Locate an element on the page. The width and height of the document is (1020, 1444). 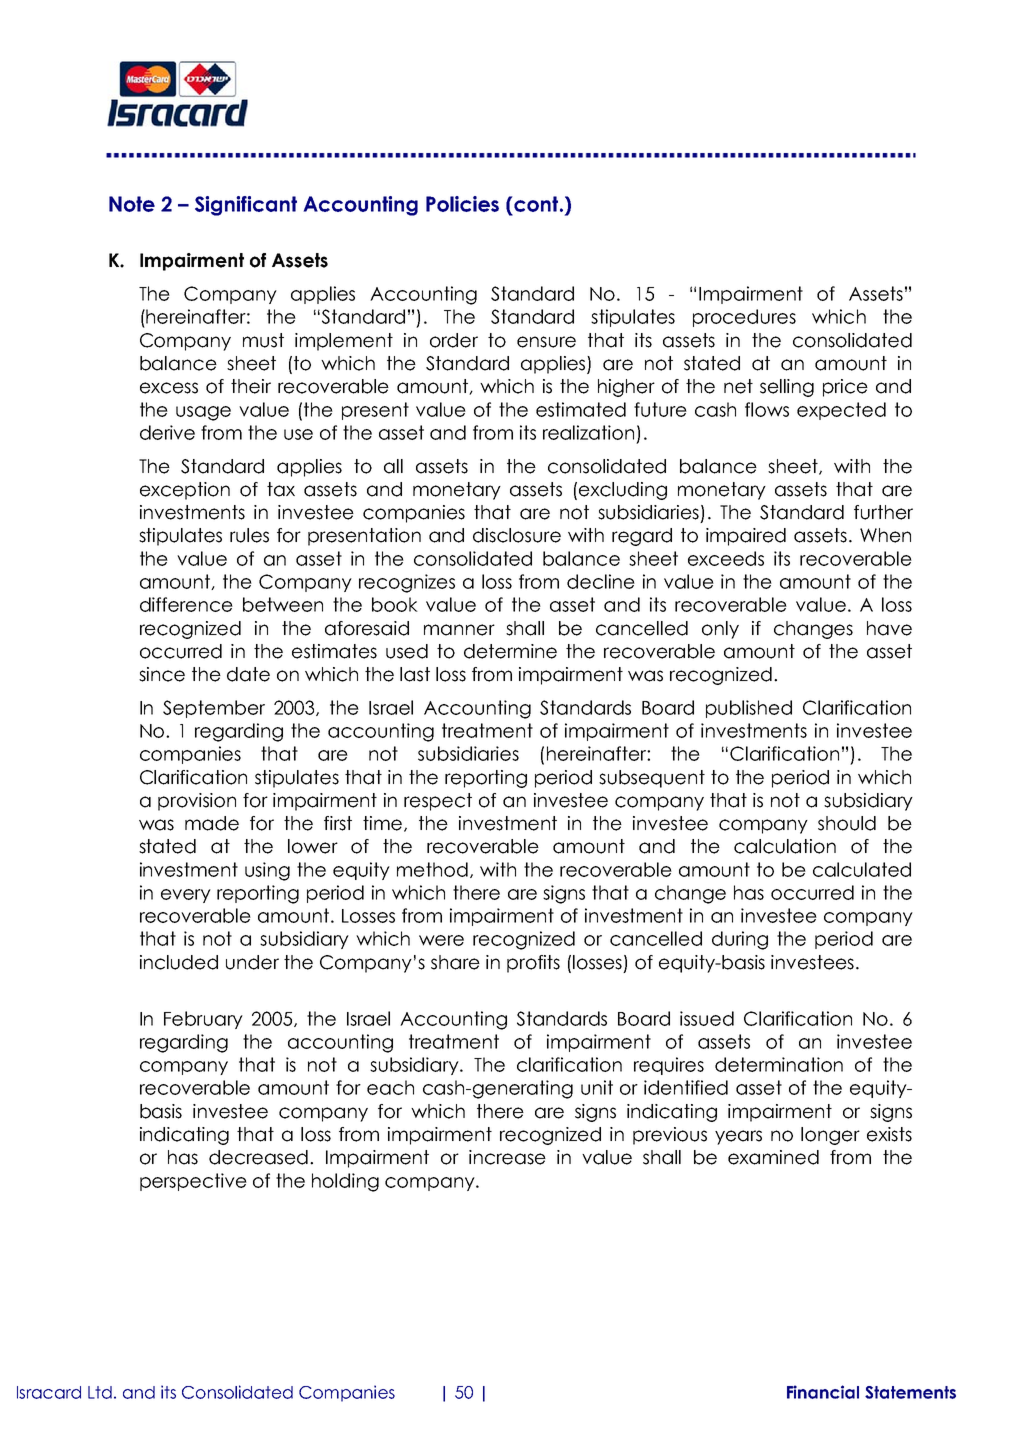
respect is located at coordinates (438, 802).
